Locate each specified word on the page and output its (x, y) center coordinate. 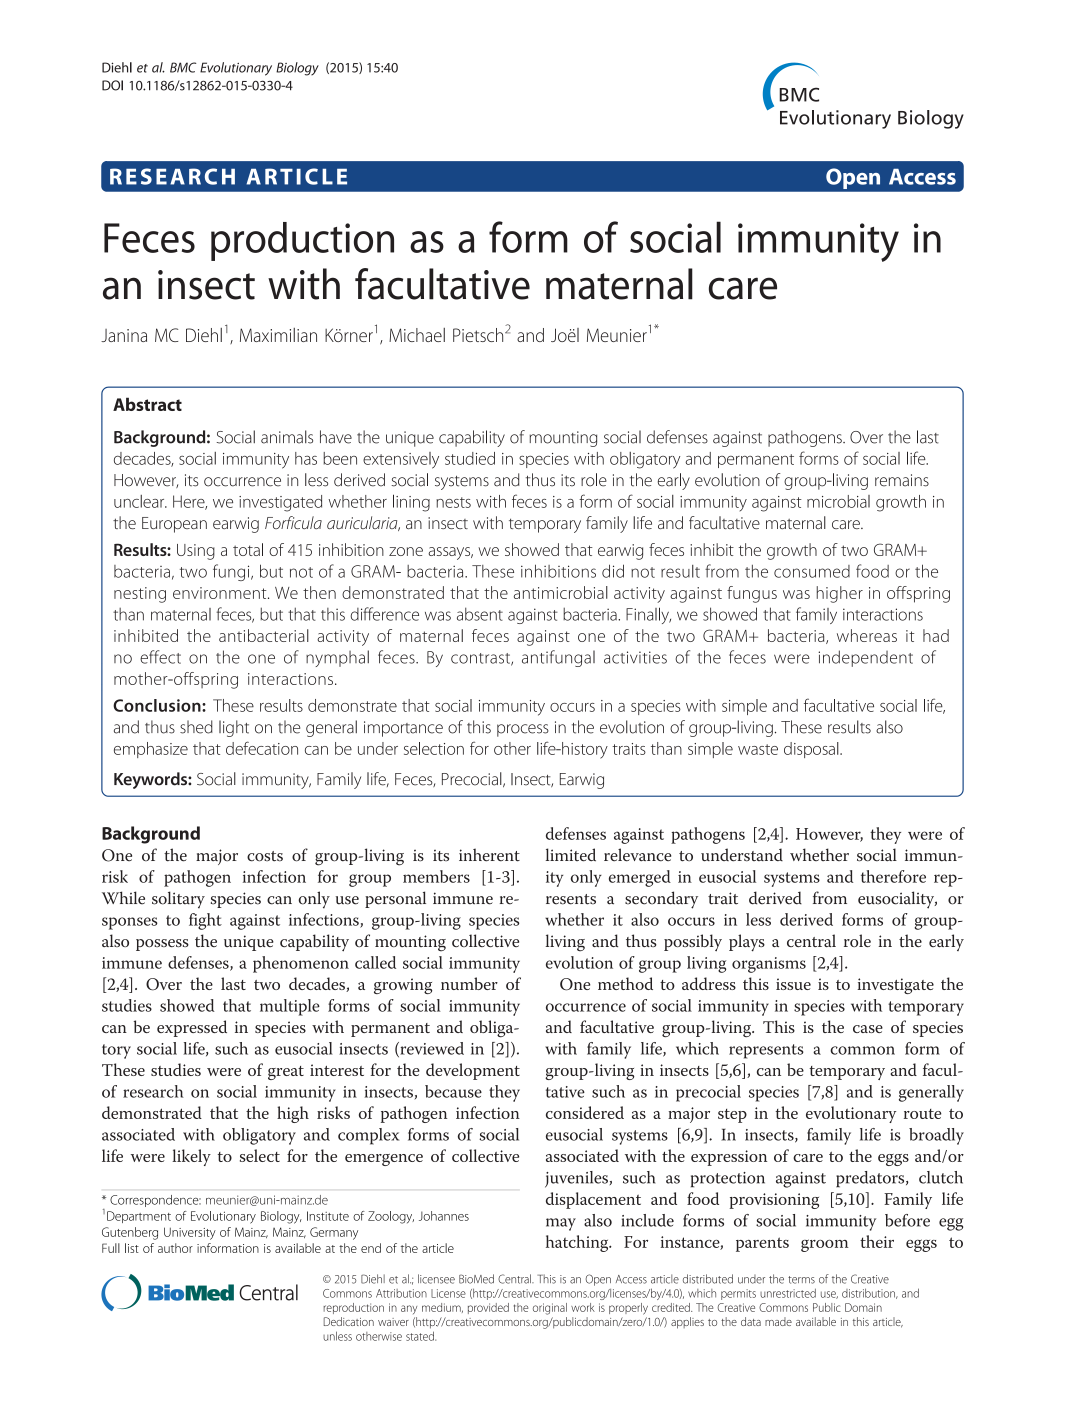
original (550, 1309)
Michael (417, 335)
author (175, 1248)
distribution (870, 1293)
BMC (183, 67)
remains (902, 480)
